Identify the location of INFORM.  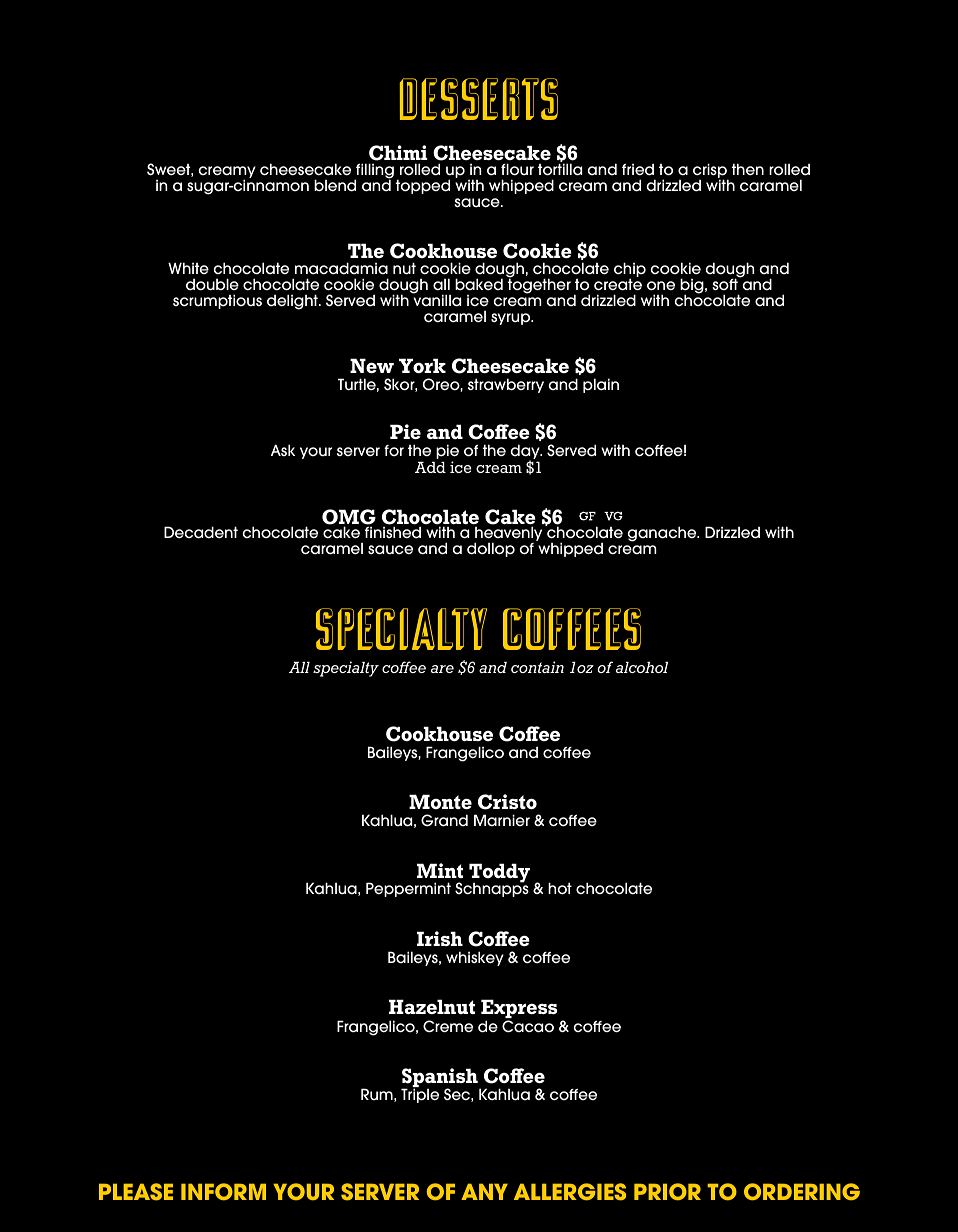
(223, 1191).
